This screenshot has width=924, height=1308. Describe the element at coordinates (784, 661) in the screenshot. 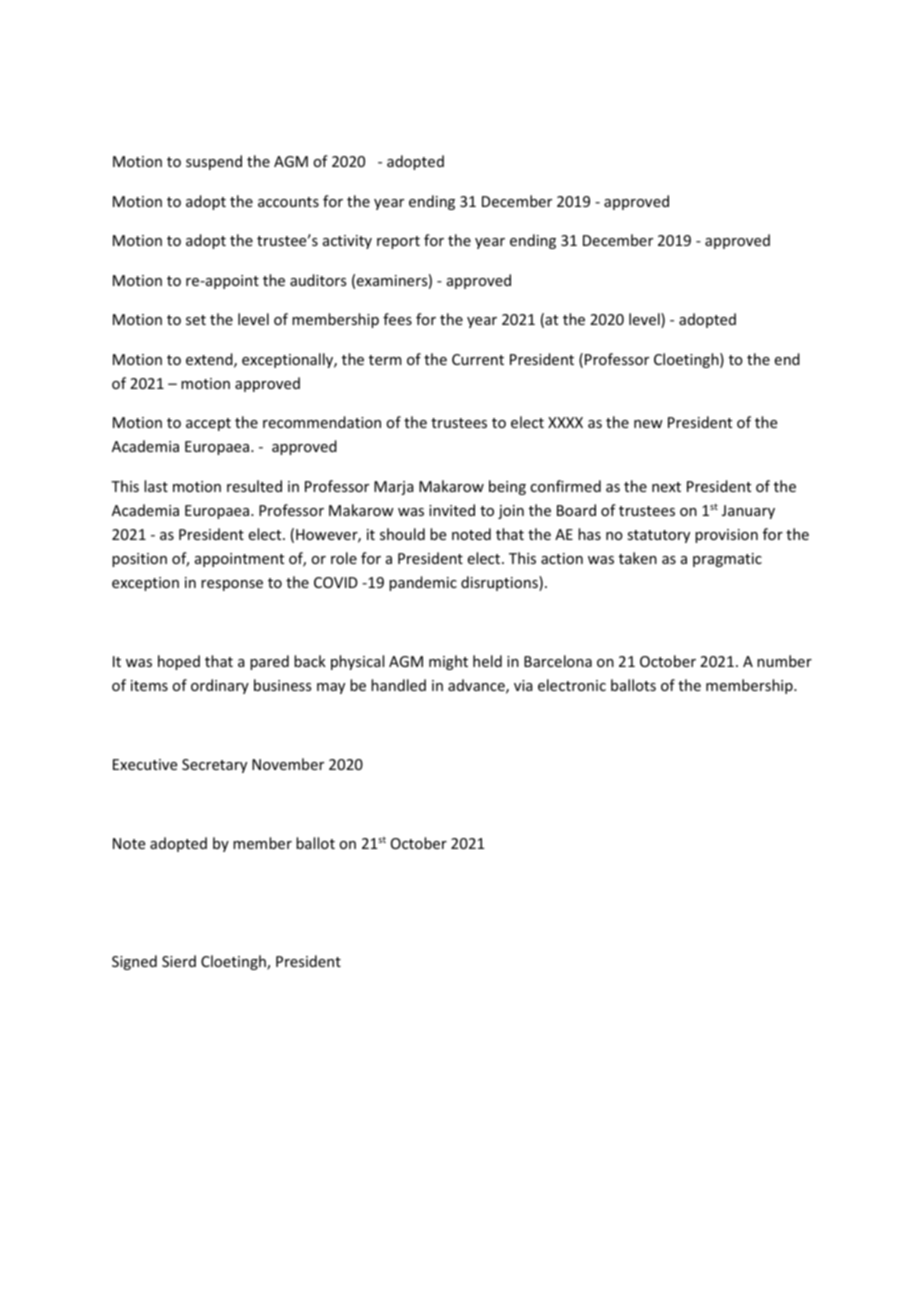

I see `number` at that location.
